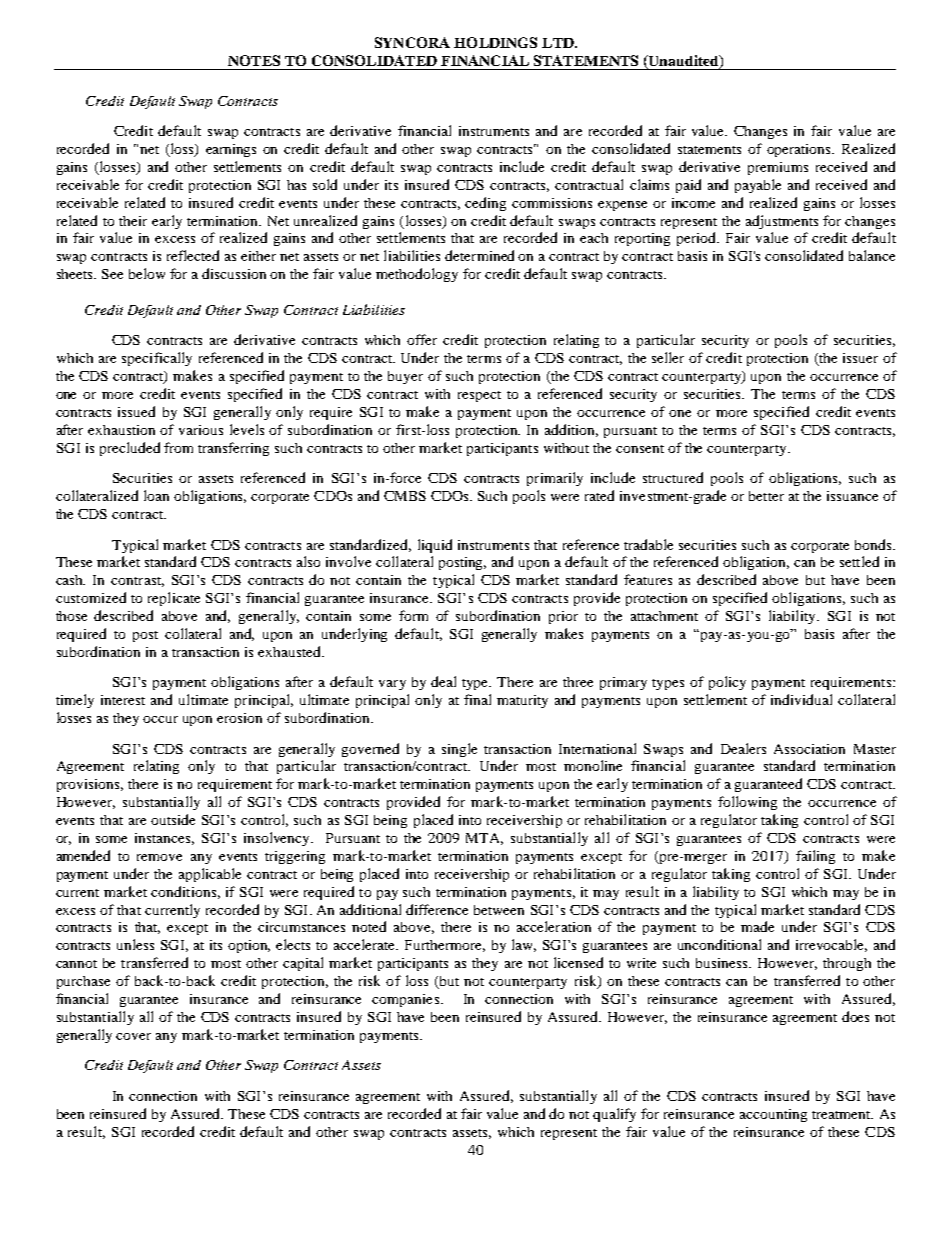  I want to click on accounting, so click(773, 1115).
